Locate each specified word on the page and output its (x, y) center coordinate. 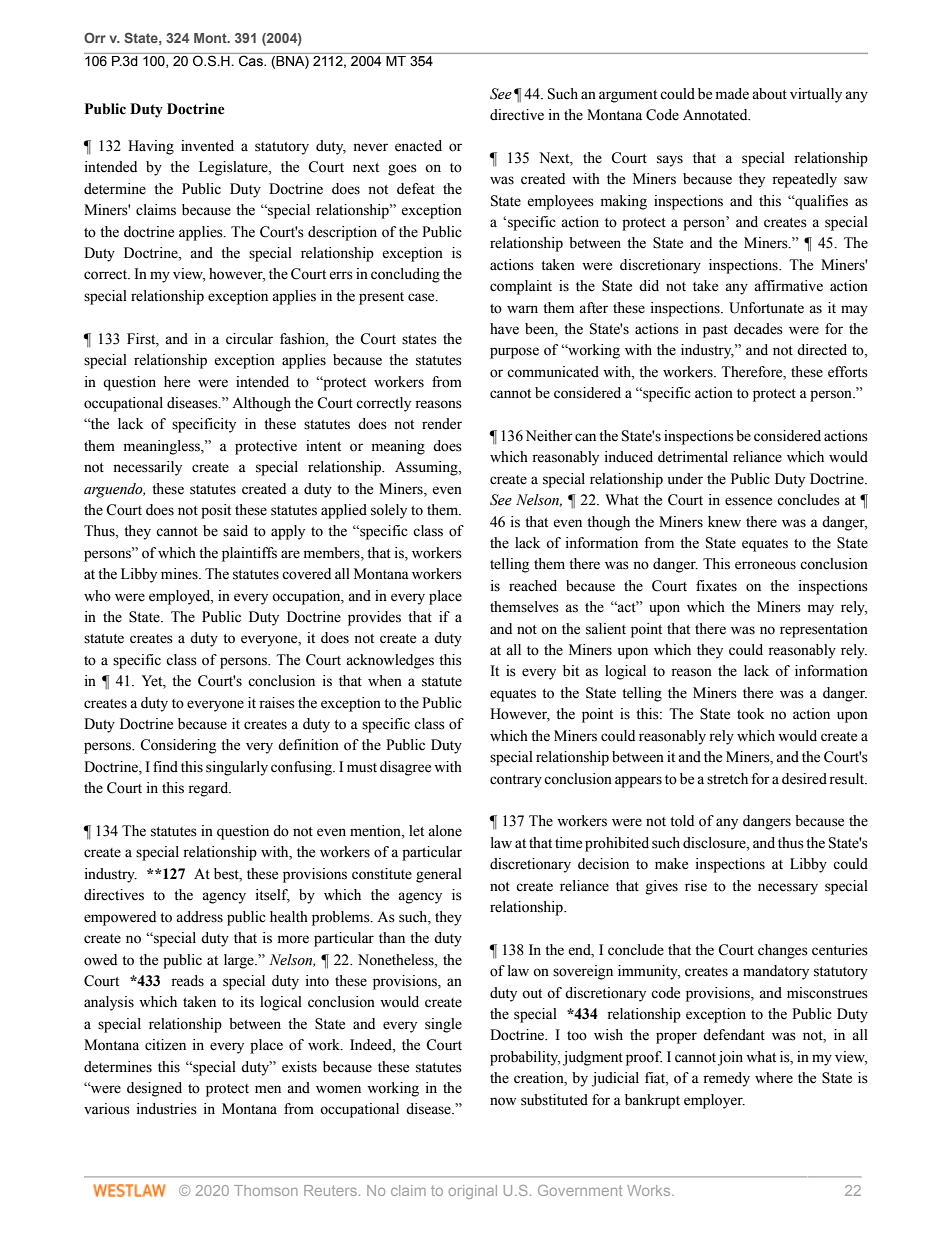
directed (822, 350)
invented (207, 146)
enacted (418, 146)
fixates (716, 586)
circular (249, 339)
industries (167, 1109)
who (97, 596)
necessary (788, 889)
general (439, 875)
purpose (514, 353)
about (769, 94)
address (199, 917)
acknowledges (390, 661)
